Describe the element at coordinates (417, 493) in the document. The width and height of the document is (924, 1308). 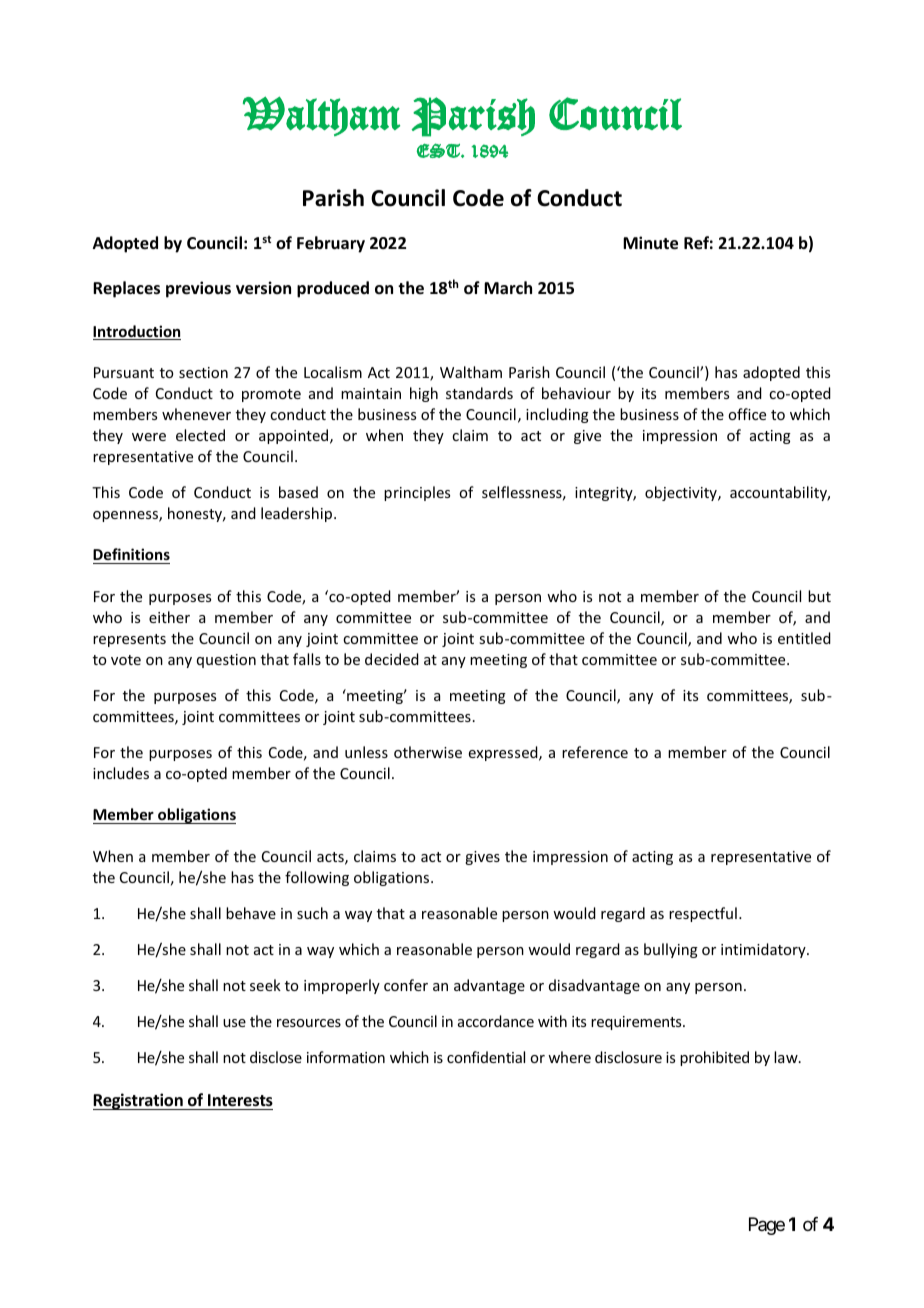
I see `principles` at that location.
